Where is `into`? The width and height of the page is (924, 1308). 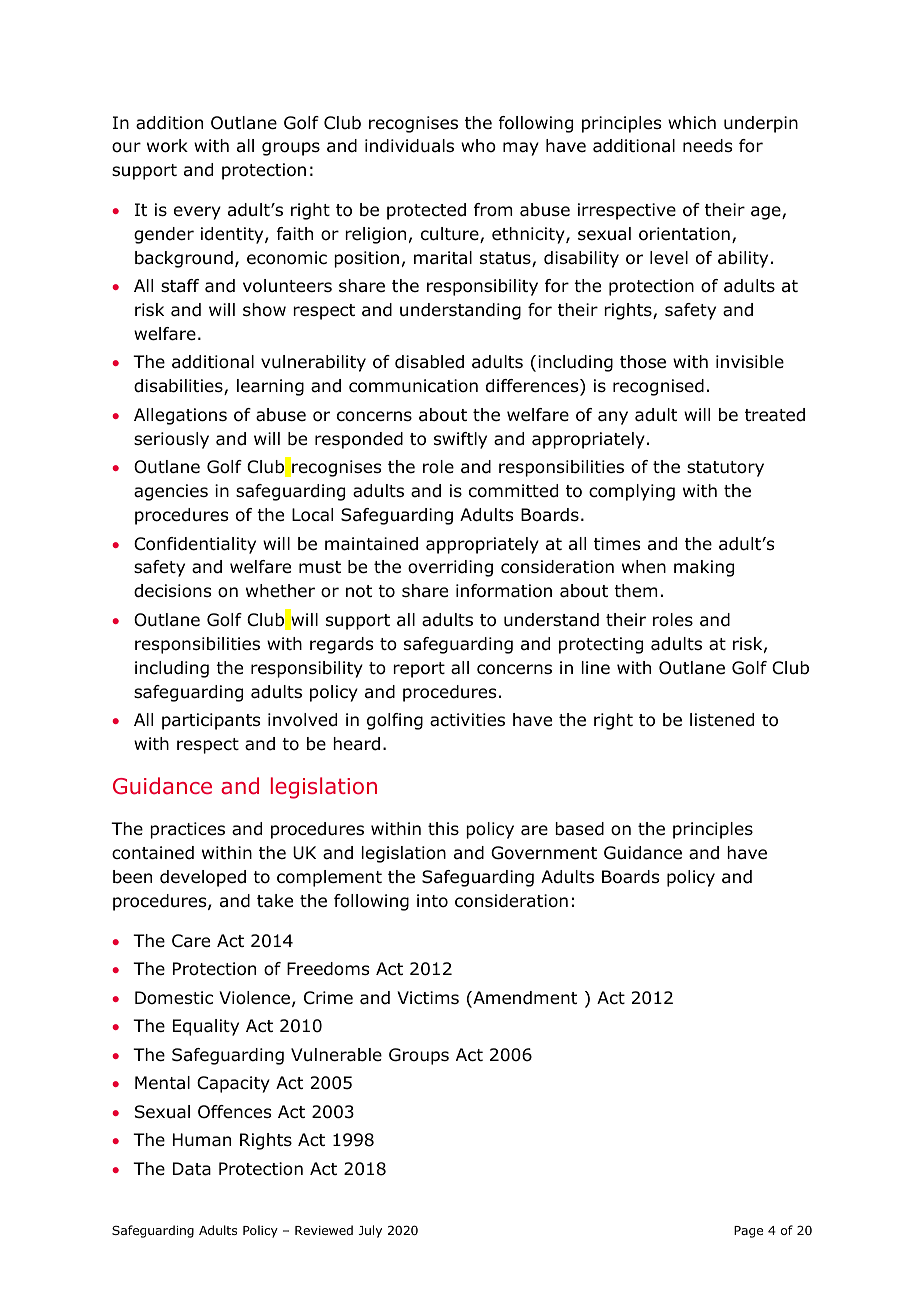
into is located at coordinates (432, 901).
